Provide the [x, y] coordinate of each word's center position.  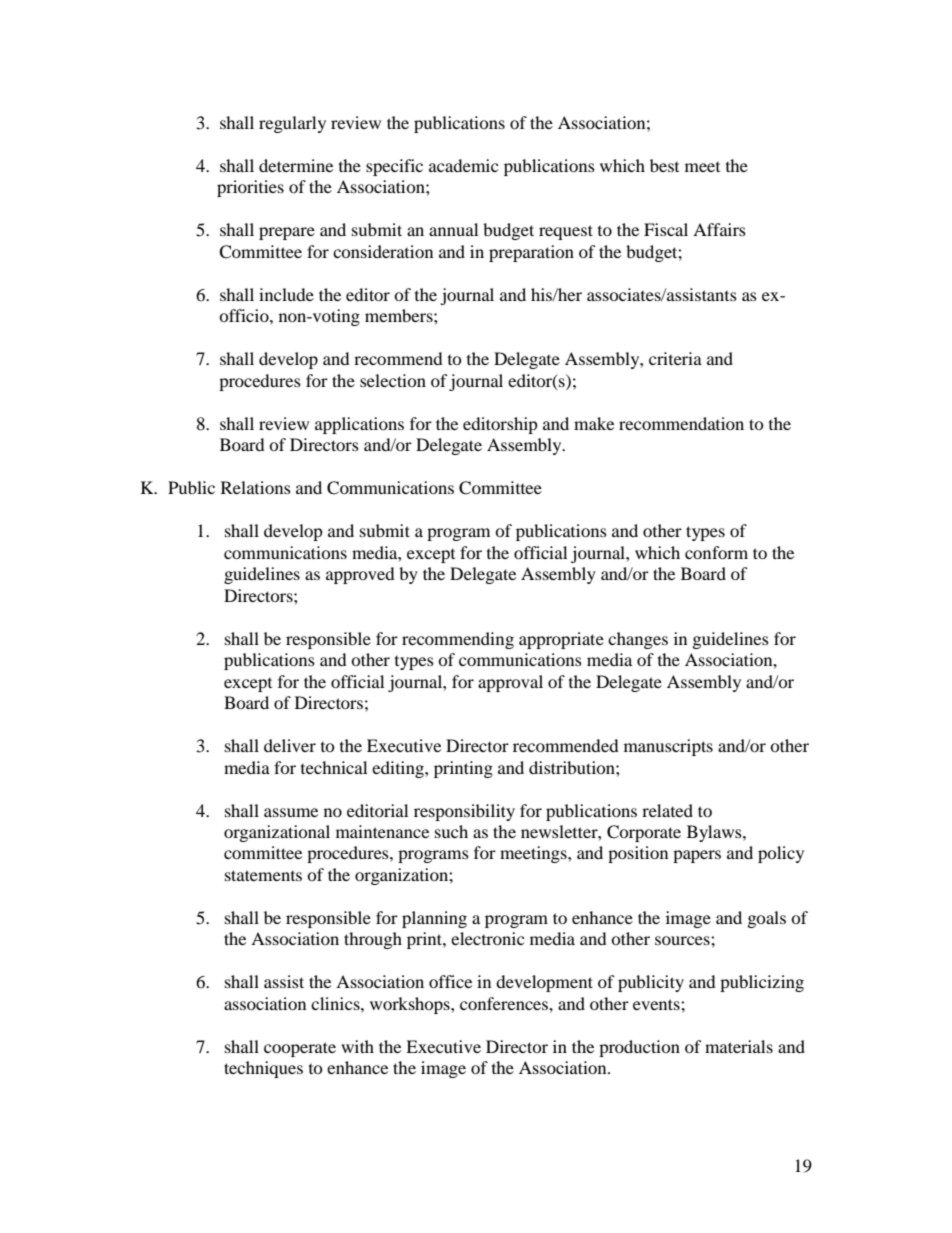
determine [296, 165]
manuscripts [668, 747]
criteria [675, 358]
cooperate [300, 1049]
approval [510, 683]
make [594, 423]
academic [463, 165]
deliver [290, 745]
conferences [505, 1003]
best [664, 165]
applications [359, 425]
